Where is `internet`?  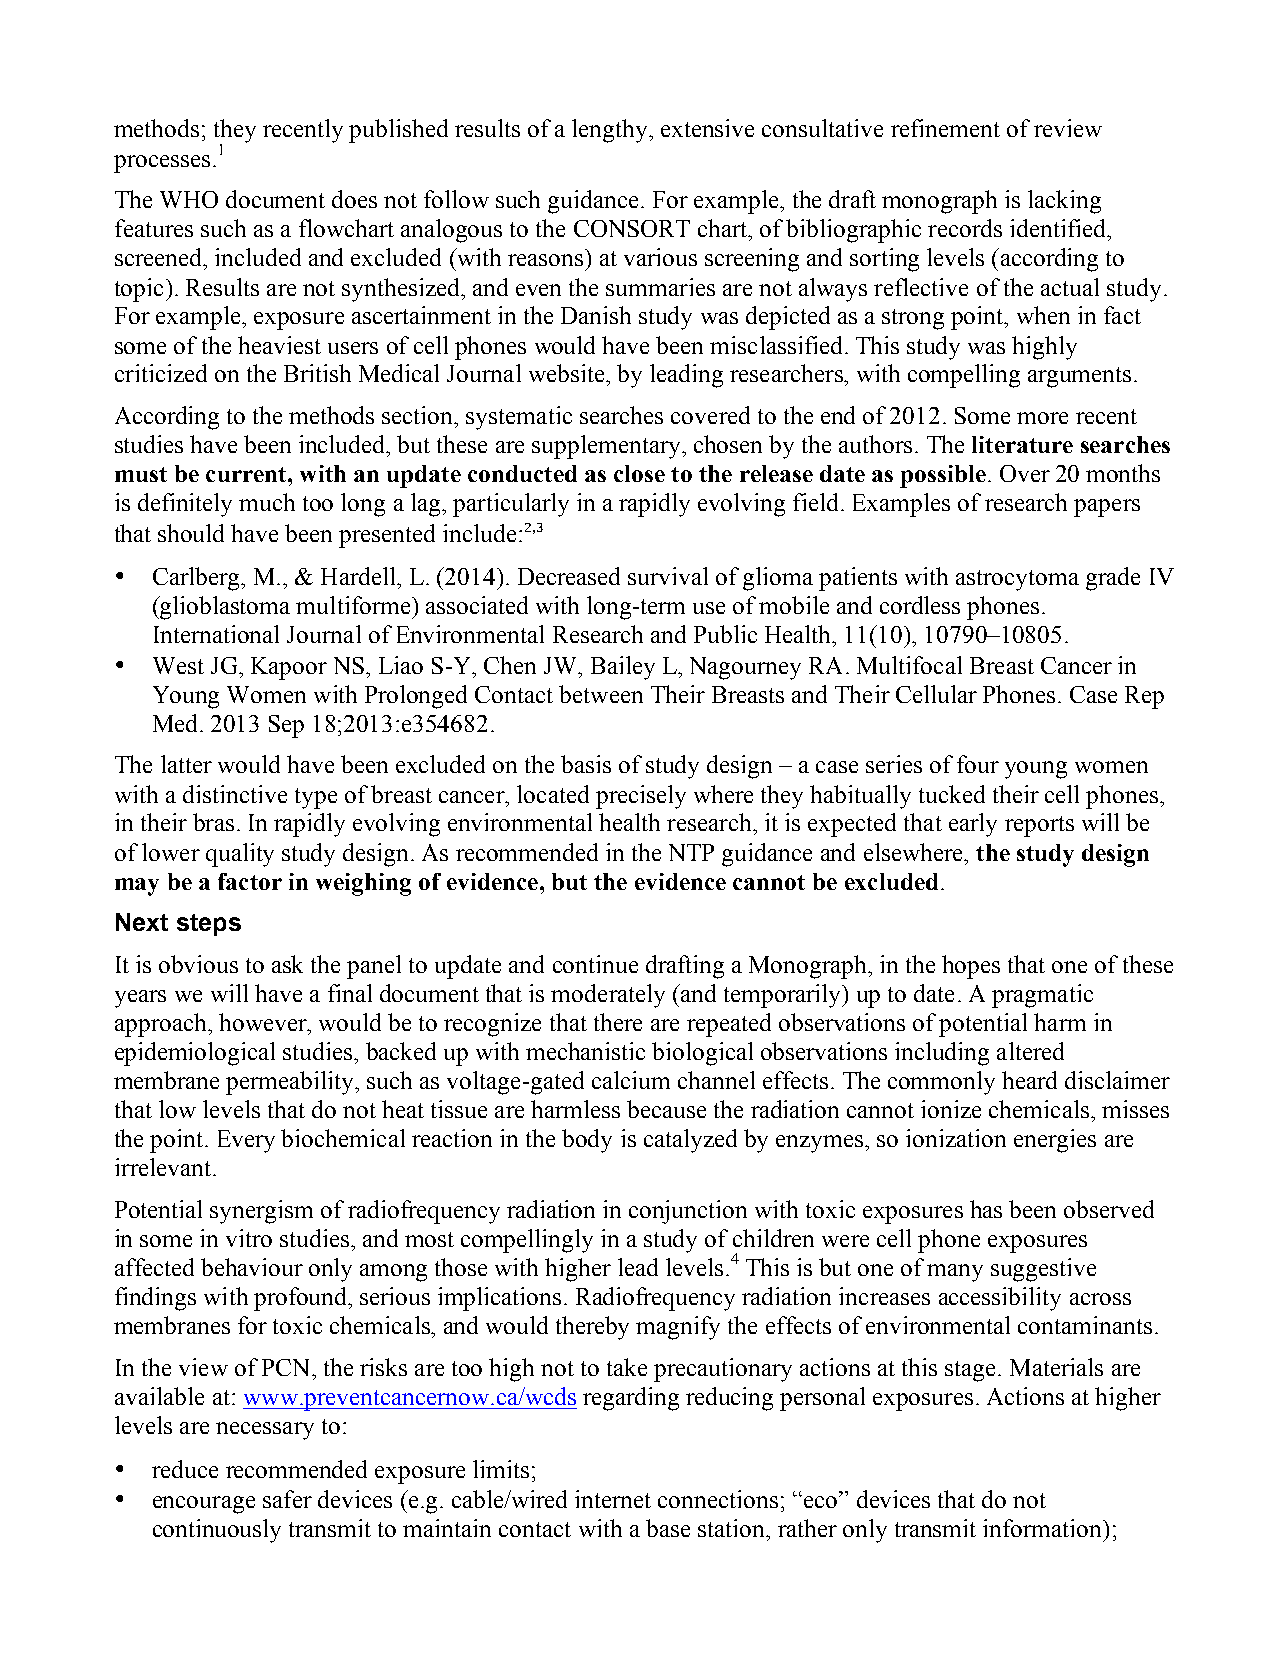
internet is located at coordinates (613, 1499).
